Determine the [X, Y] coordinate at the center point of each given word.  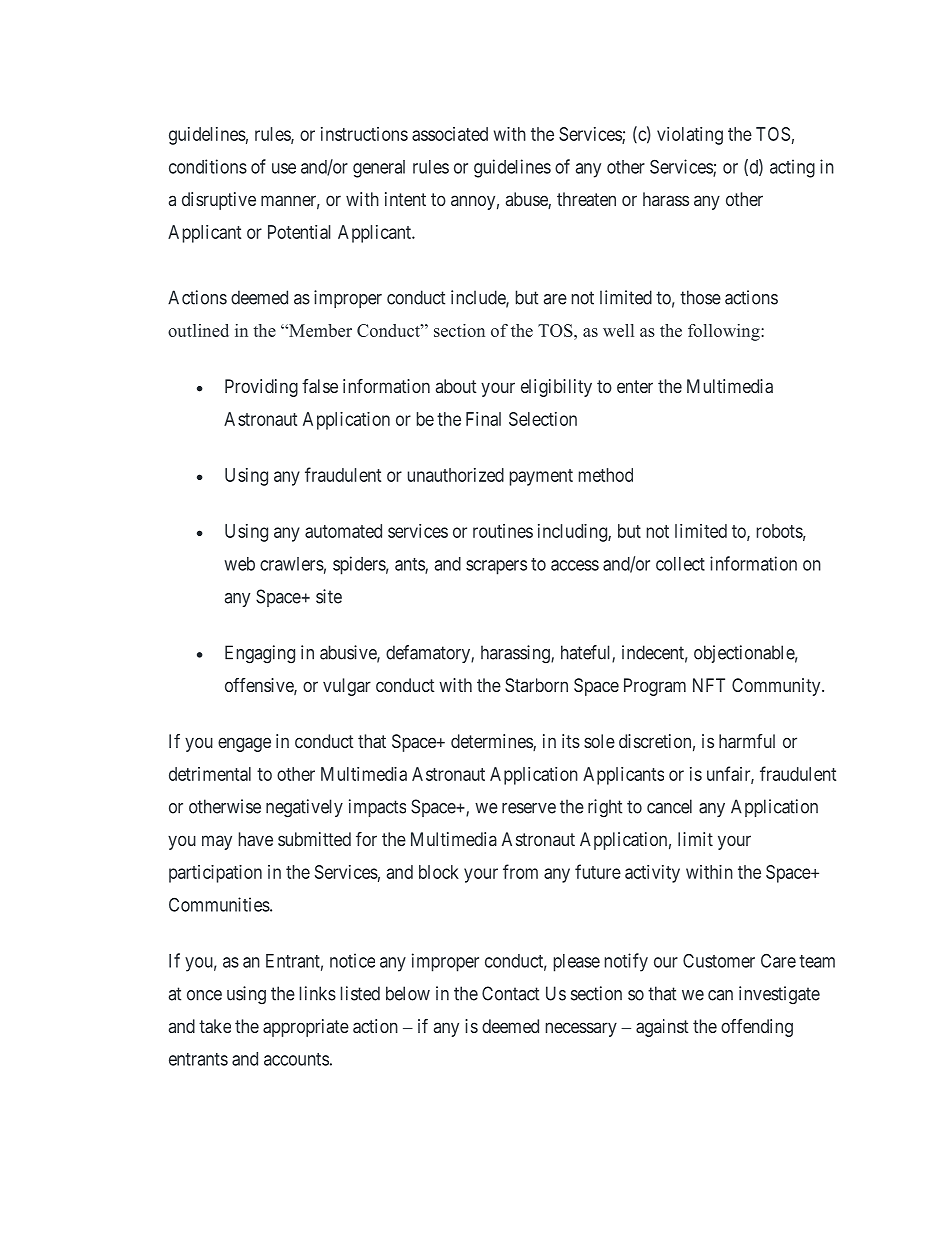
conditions [208, 166]
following [725, 332]
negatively [304, 808]
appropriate [306, 1028]
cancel [669, 806]
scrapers [496, 567]
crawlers [292, 564]
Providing [261, 388]
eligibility [556, 388]
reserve [529, 808]
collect [680, 564]
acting [792, 168]
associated [450, 134]
